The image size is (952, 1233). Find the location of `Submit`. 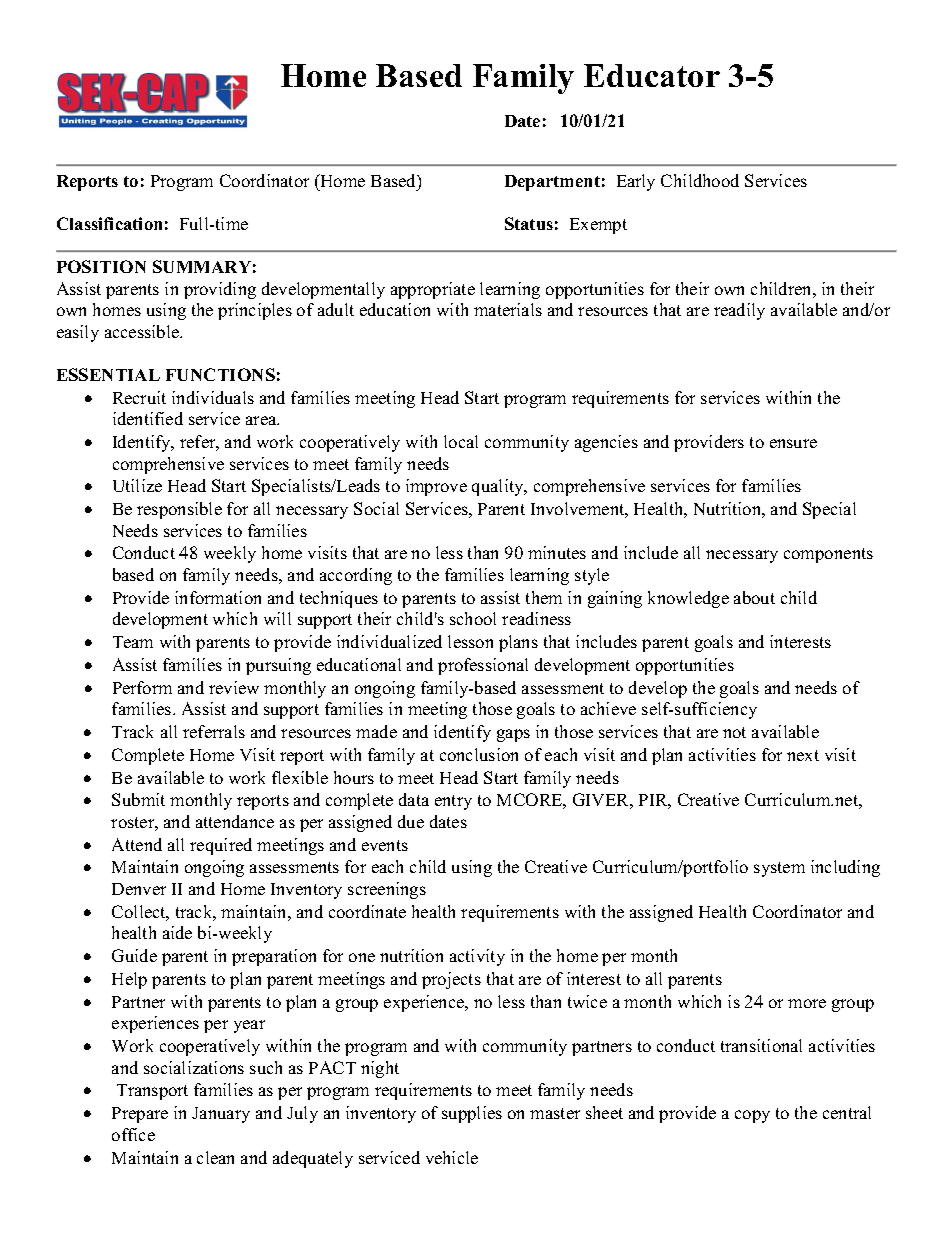

Submit is located at coordinates (138, 799).
